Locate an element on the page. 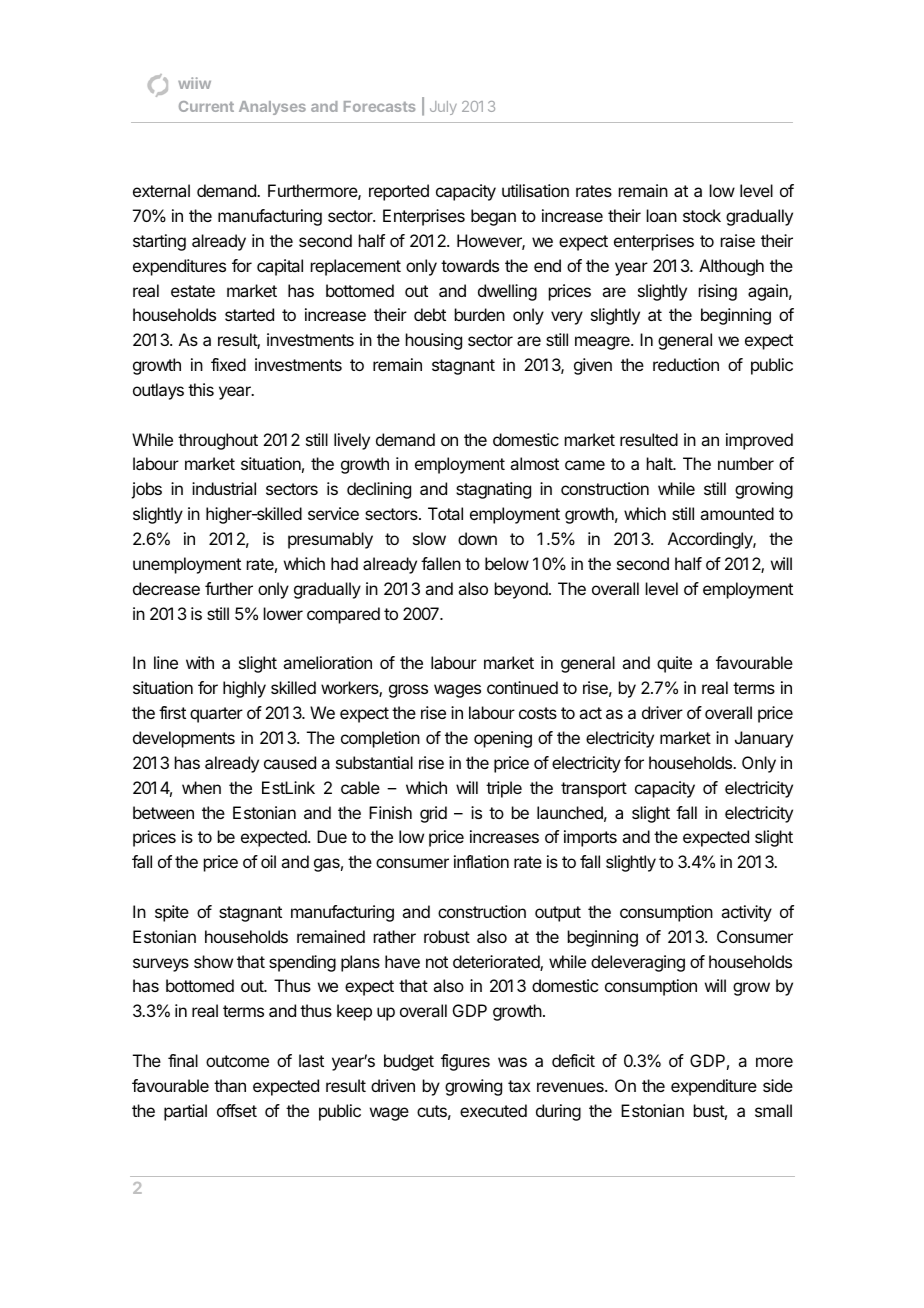 This page has height=1308, width=924. Current is located at coordinates (206, 106).
